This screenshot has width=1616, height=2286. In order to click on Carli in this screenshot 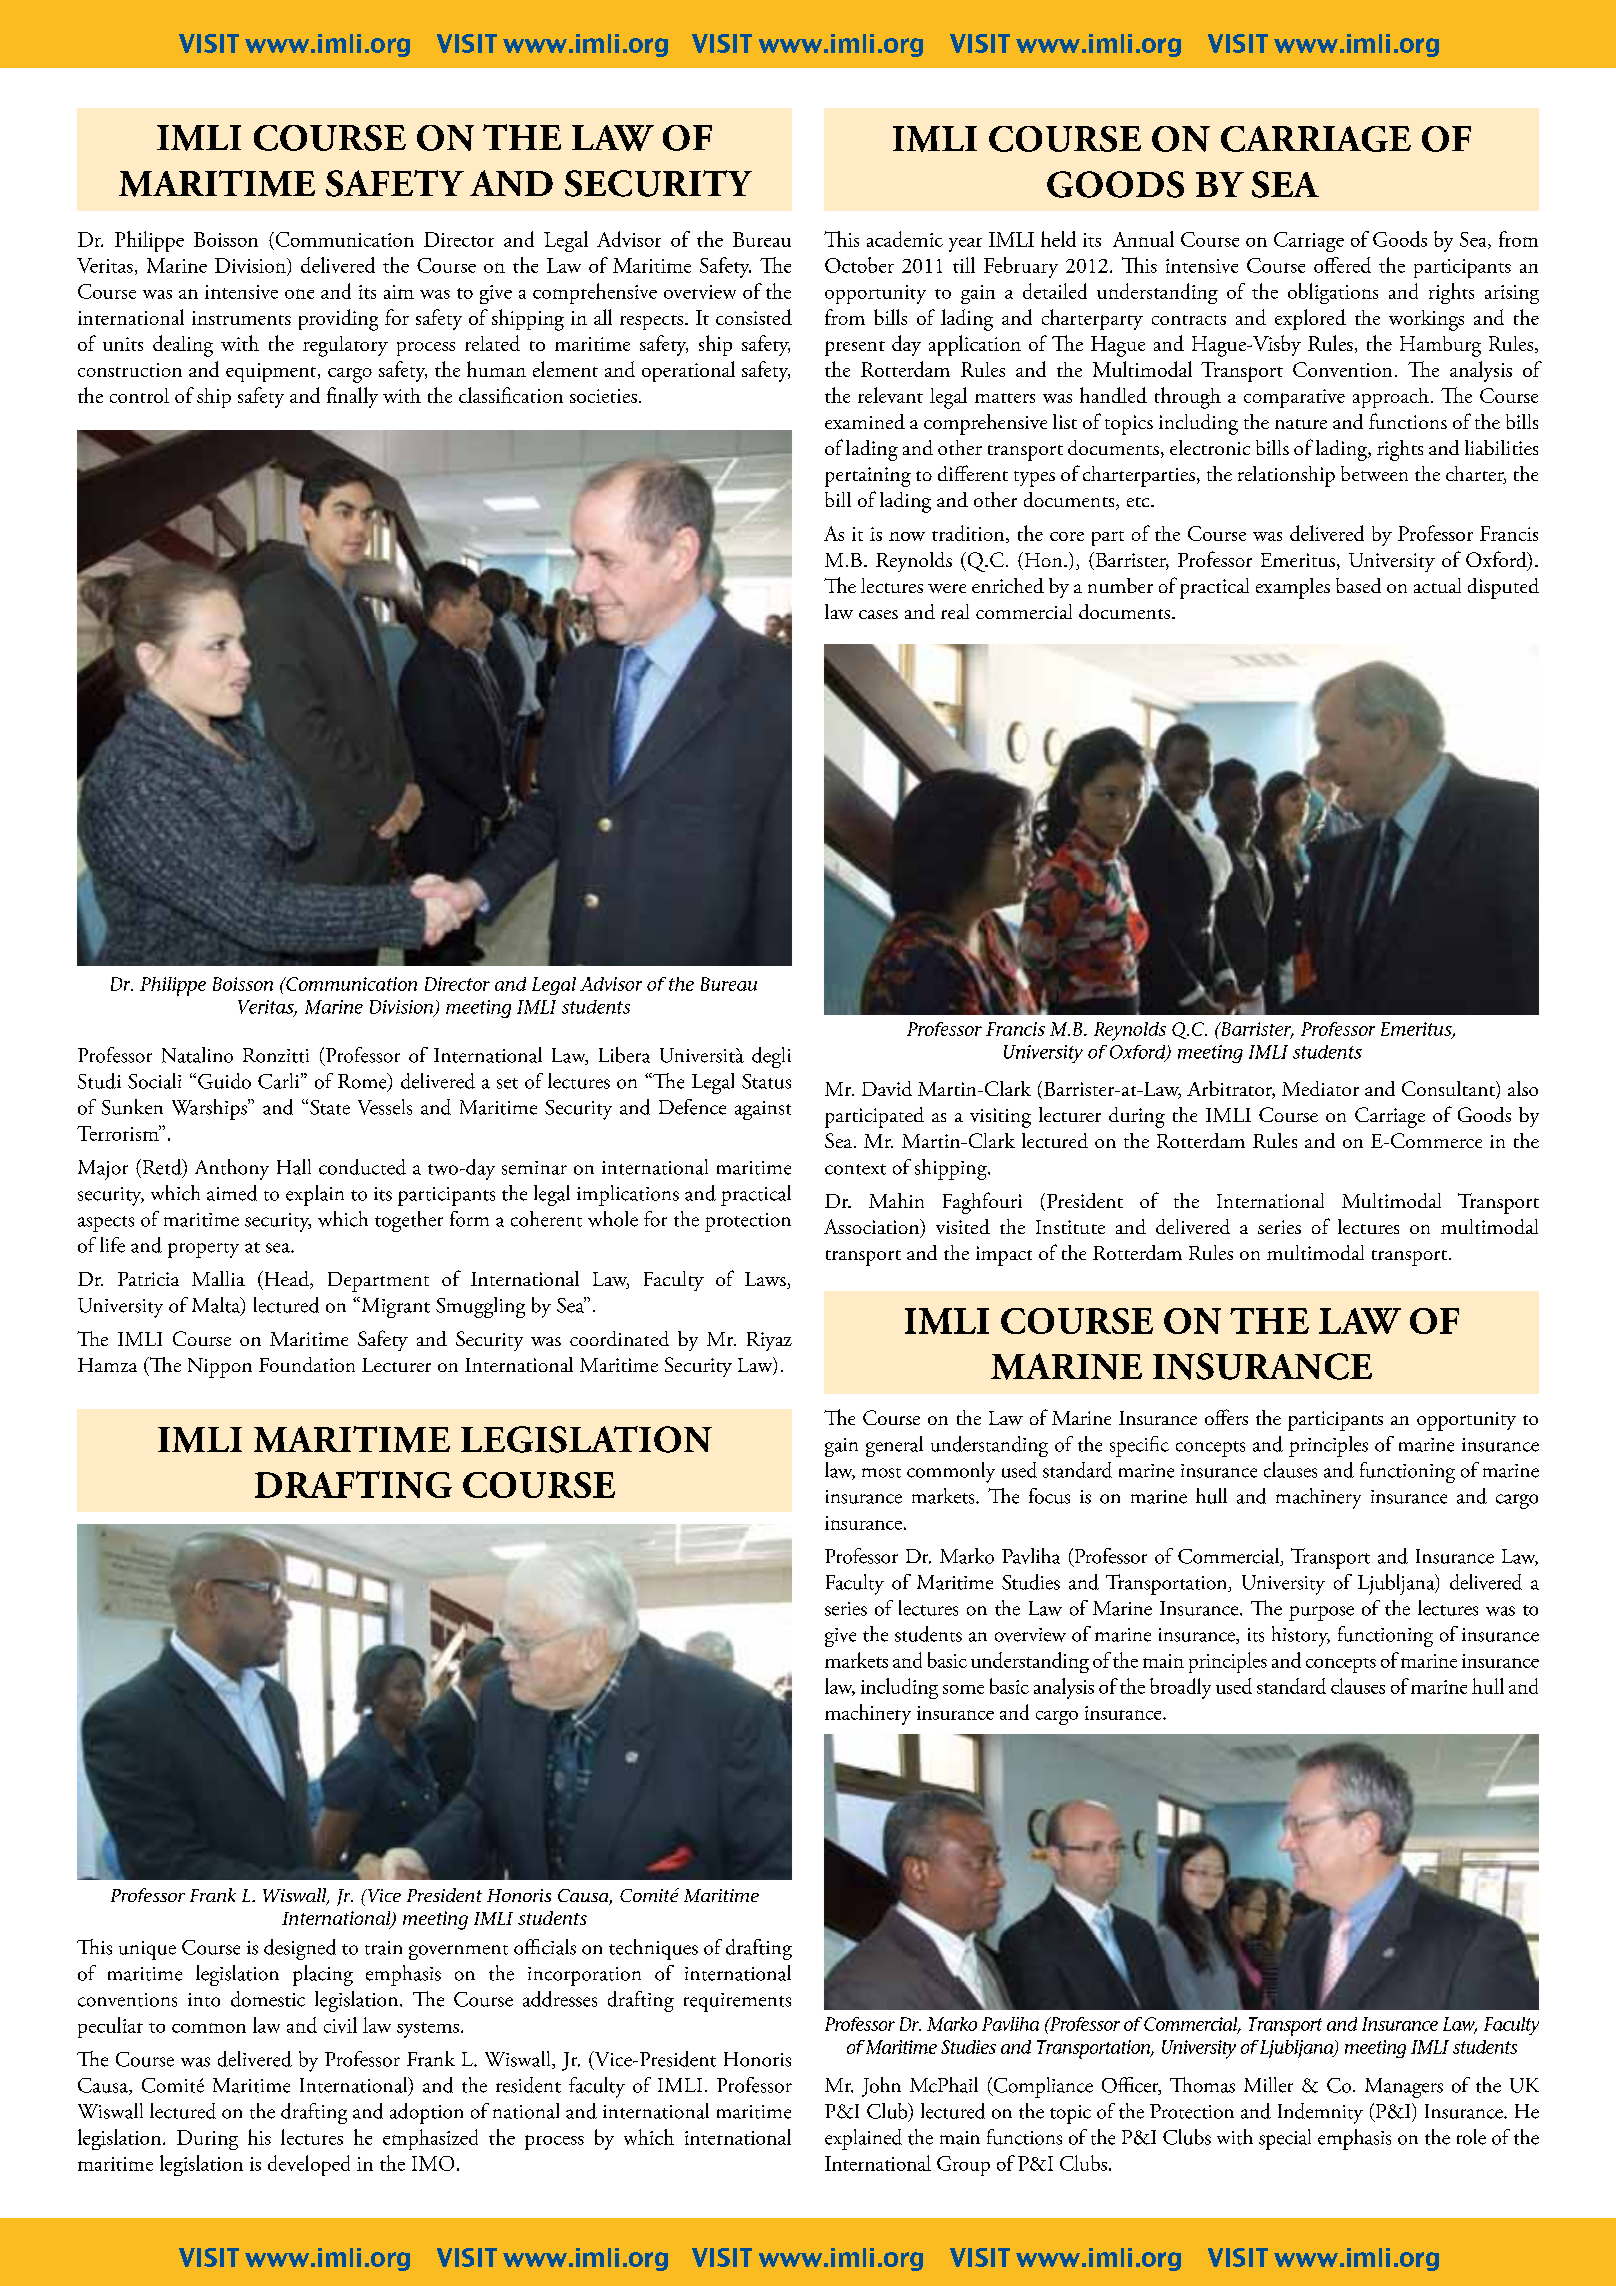, I will do `click(280, 1081)`.
